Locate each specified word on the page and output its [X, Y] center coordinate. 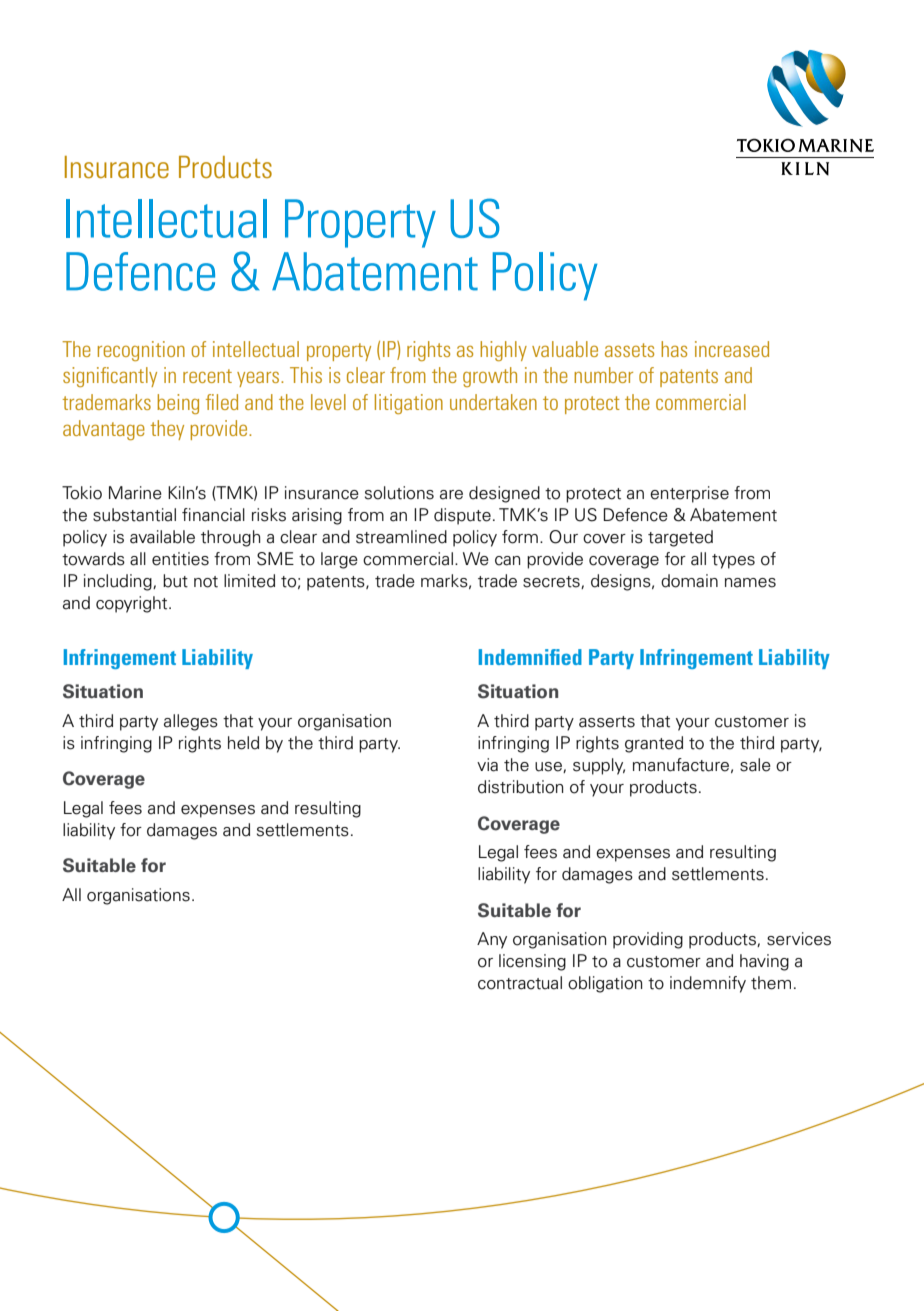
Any [492, 940]
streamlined [401, 537]
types [733, 561]
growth [490, 377]
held [243, 743]
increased [732, 349]
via [487, 765]
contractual [520, 983]
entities [180, 559]
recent [207, 376]
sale [755, 765]
